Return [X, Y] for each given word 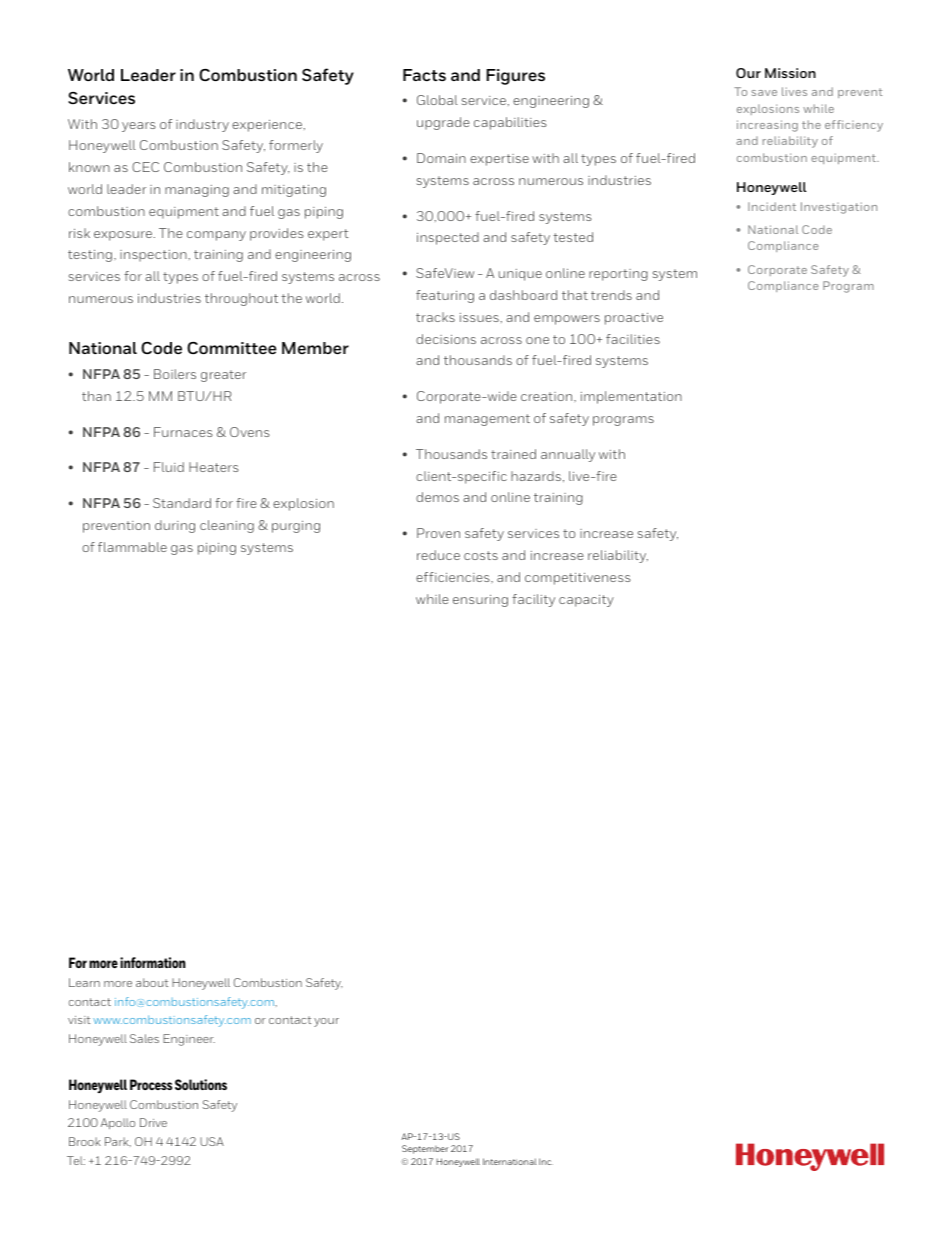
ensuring [480, 601]
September [425, 1149]
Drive [153, 1122]
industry [202, 125]
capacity [586, 601]
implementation [631, 397]
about [152, 982]
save [764, 93]
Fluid [169, 467]
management [487, 420]
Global [437, 100]
